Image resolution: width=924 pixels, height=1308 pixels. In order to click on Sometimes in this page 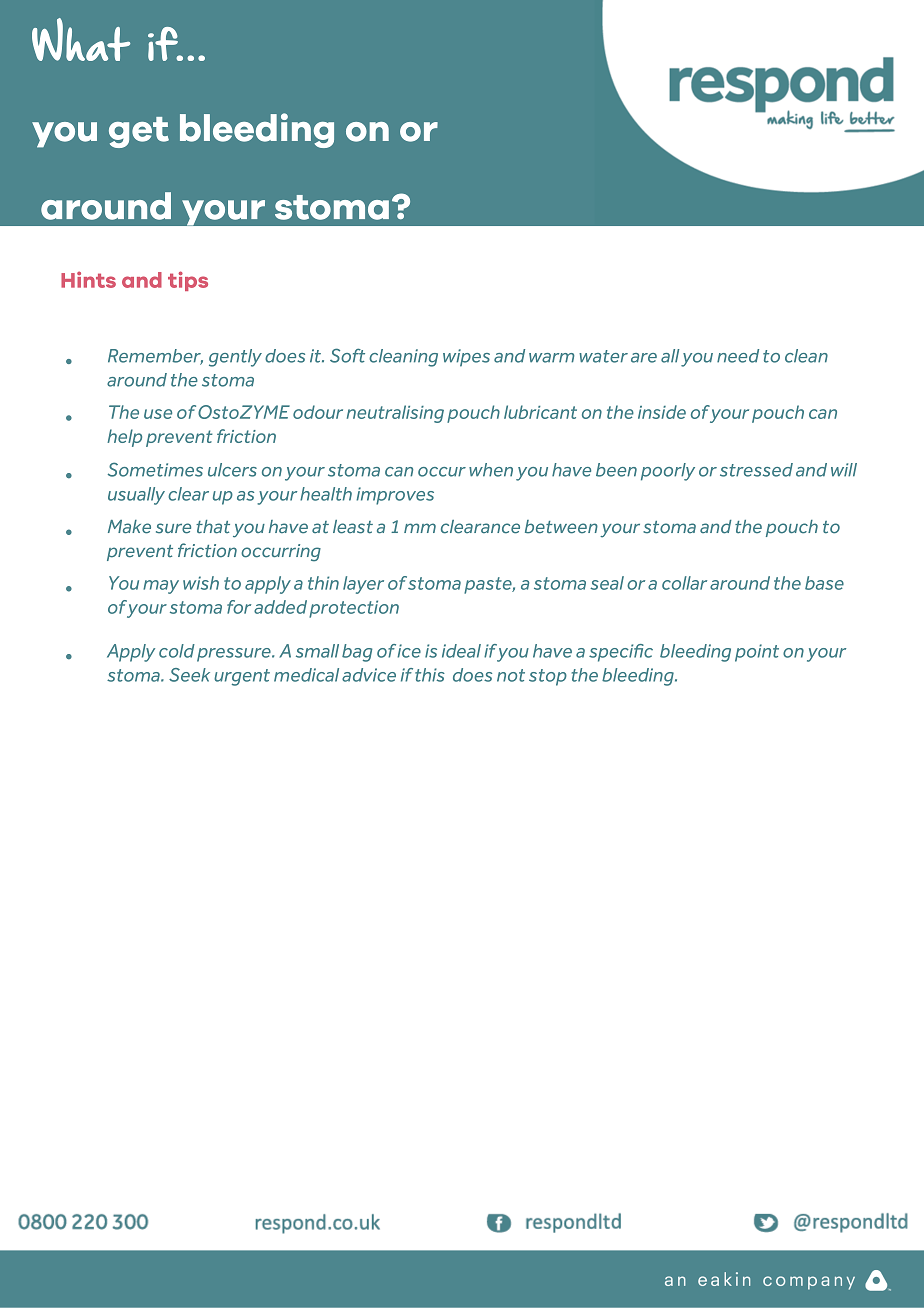, I will do `click(155, 469)`.
